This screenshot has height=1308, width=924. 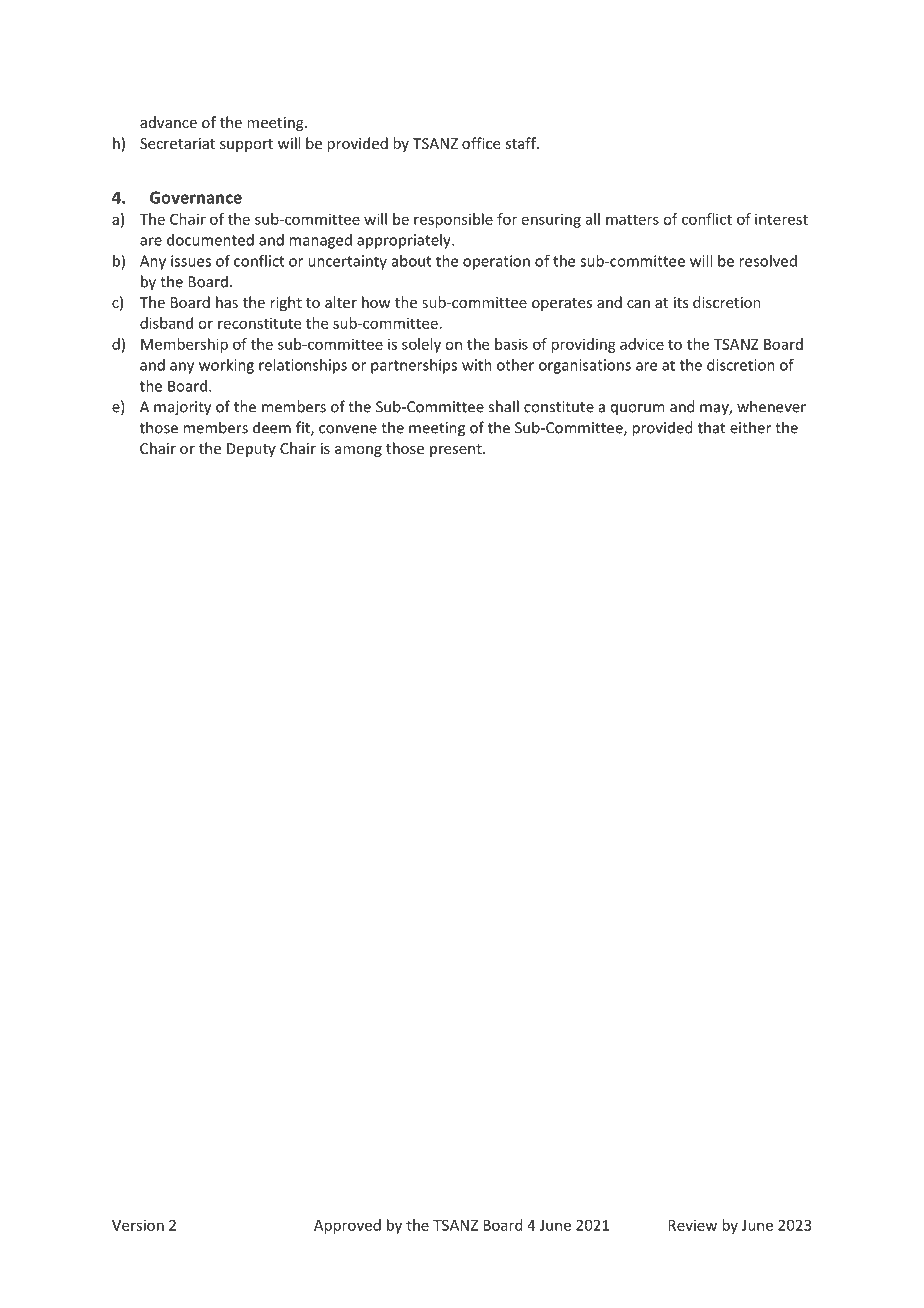 I want to click on support, so click(x=246, y=145).
